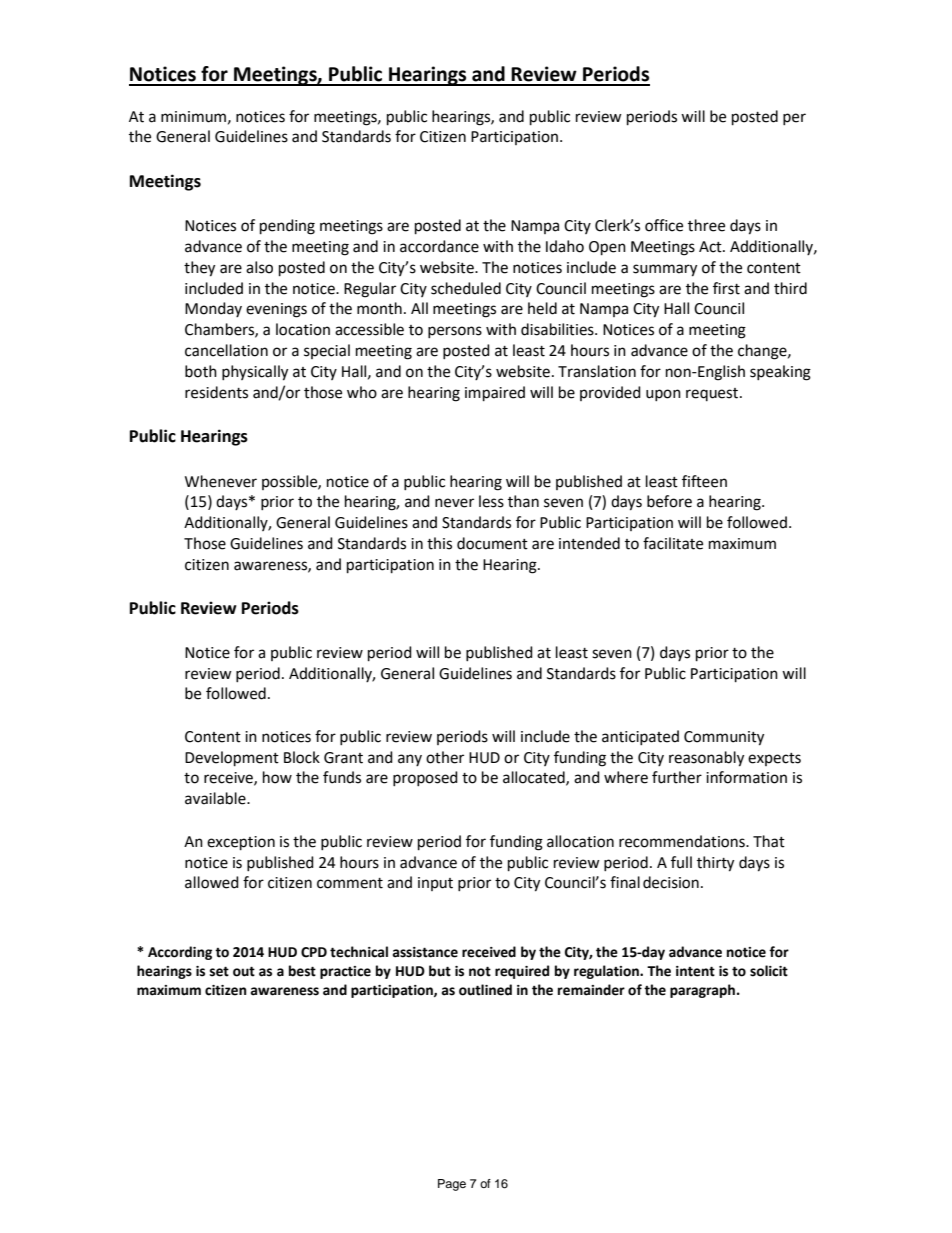 This screenshot has height=1233, width=952. What do you see at coordinates (724, 738) in the screenshot?
I see `Community` at bounding box center [724, 738].
